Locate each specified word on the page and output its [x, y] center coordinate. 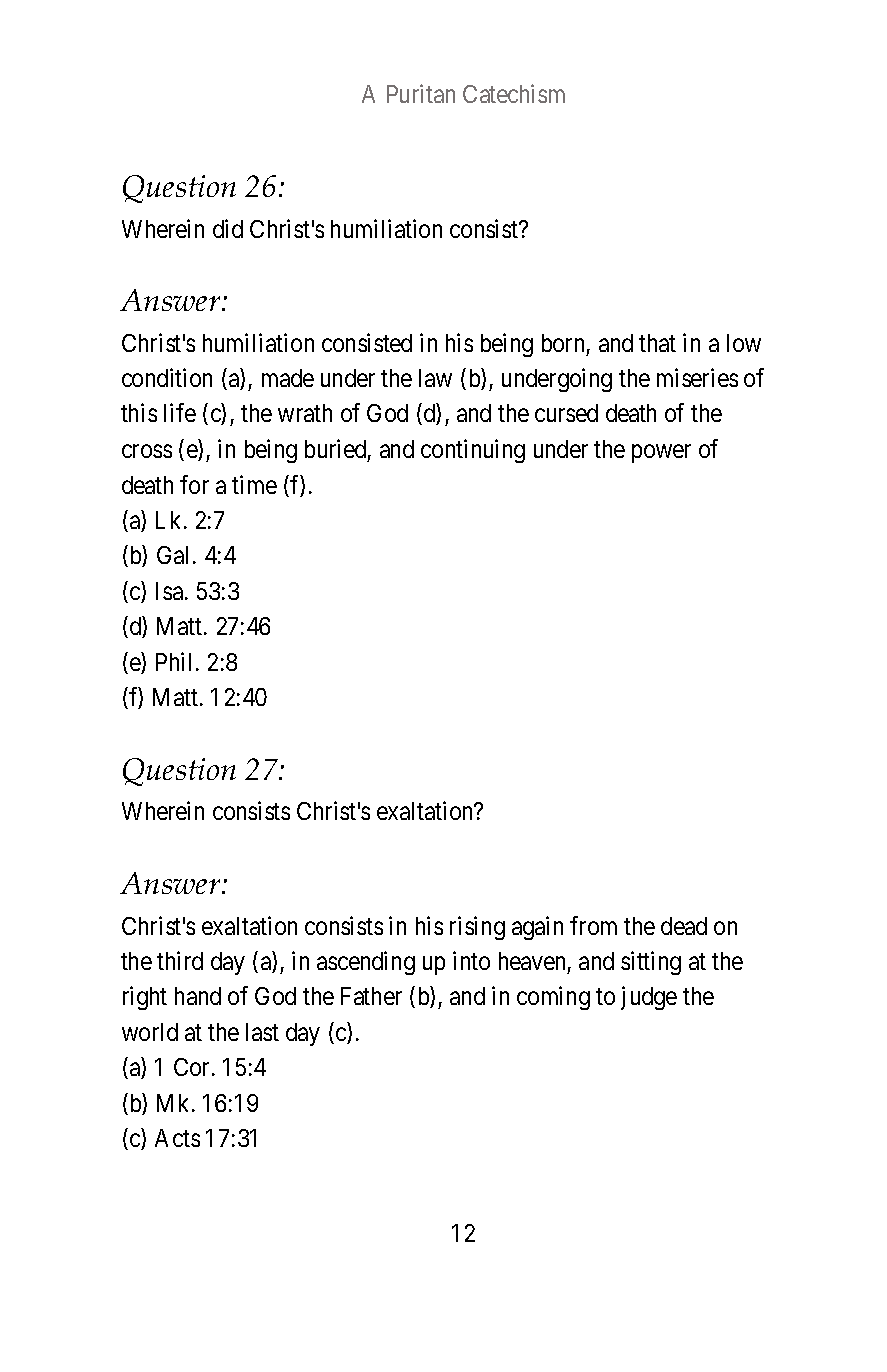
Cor [193, 1067]
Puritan [421, 93]
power [661, 454]
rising [477, 928]
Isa [171, 591]
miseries [697, 377]
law [435, 378]
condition [167, 377]
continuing [473, 451]
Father [371, 996]
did [228, 228]
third [180, 960]
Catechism [514, 93]
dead [684, 926]
